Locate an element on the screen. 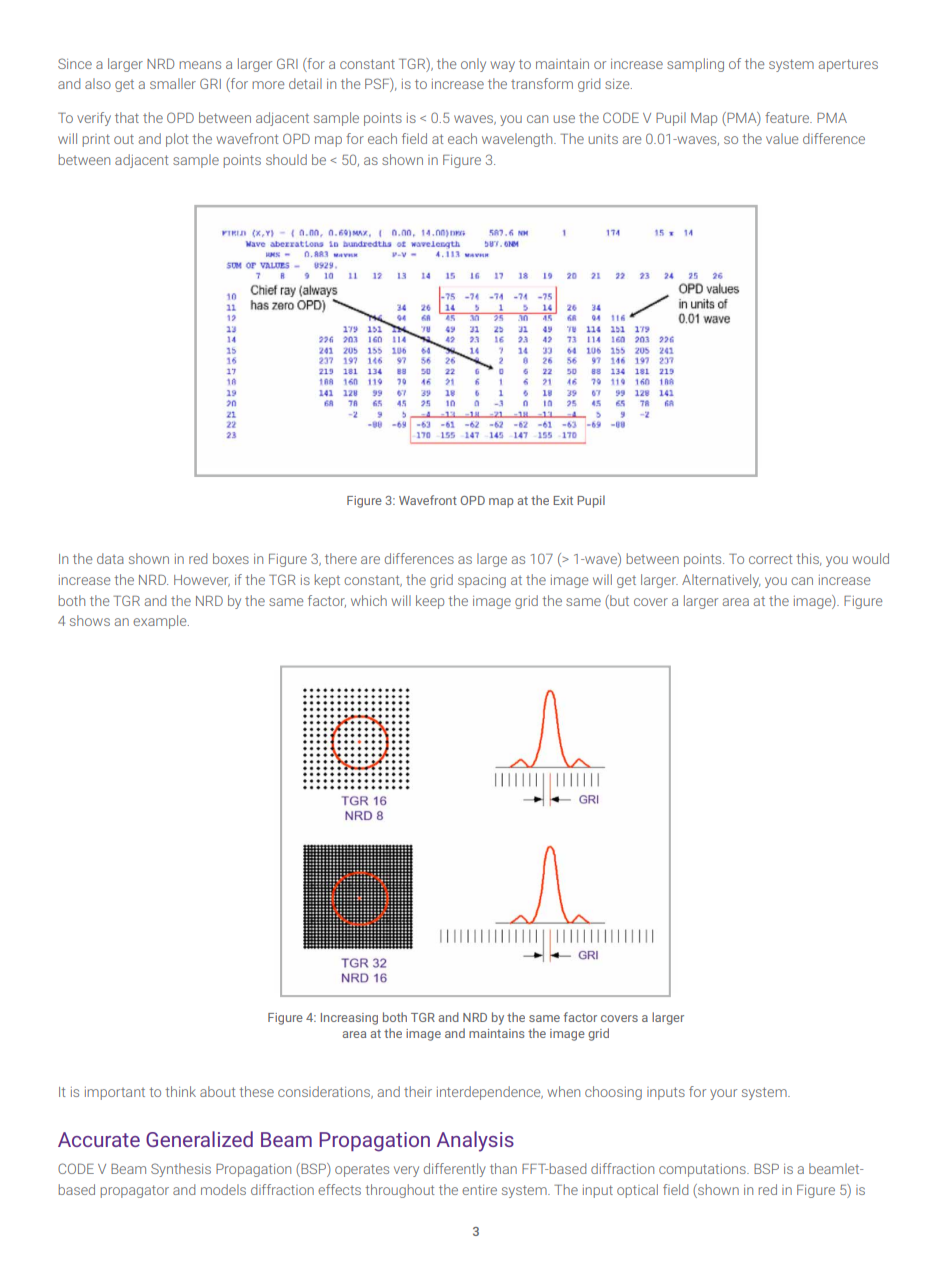 The height and width of the screenshot is (1270, 952). data is located at coordinates (110, 558).
